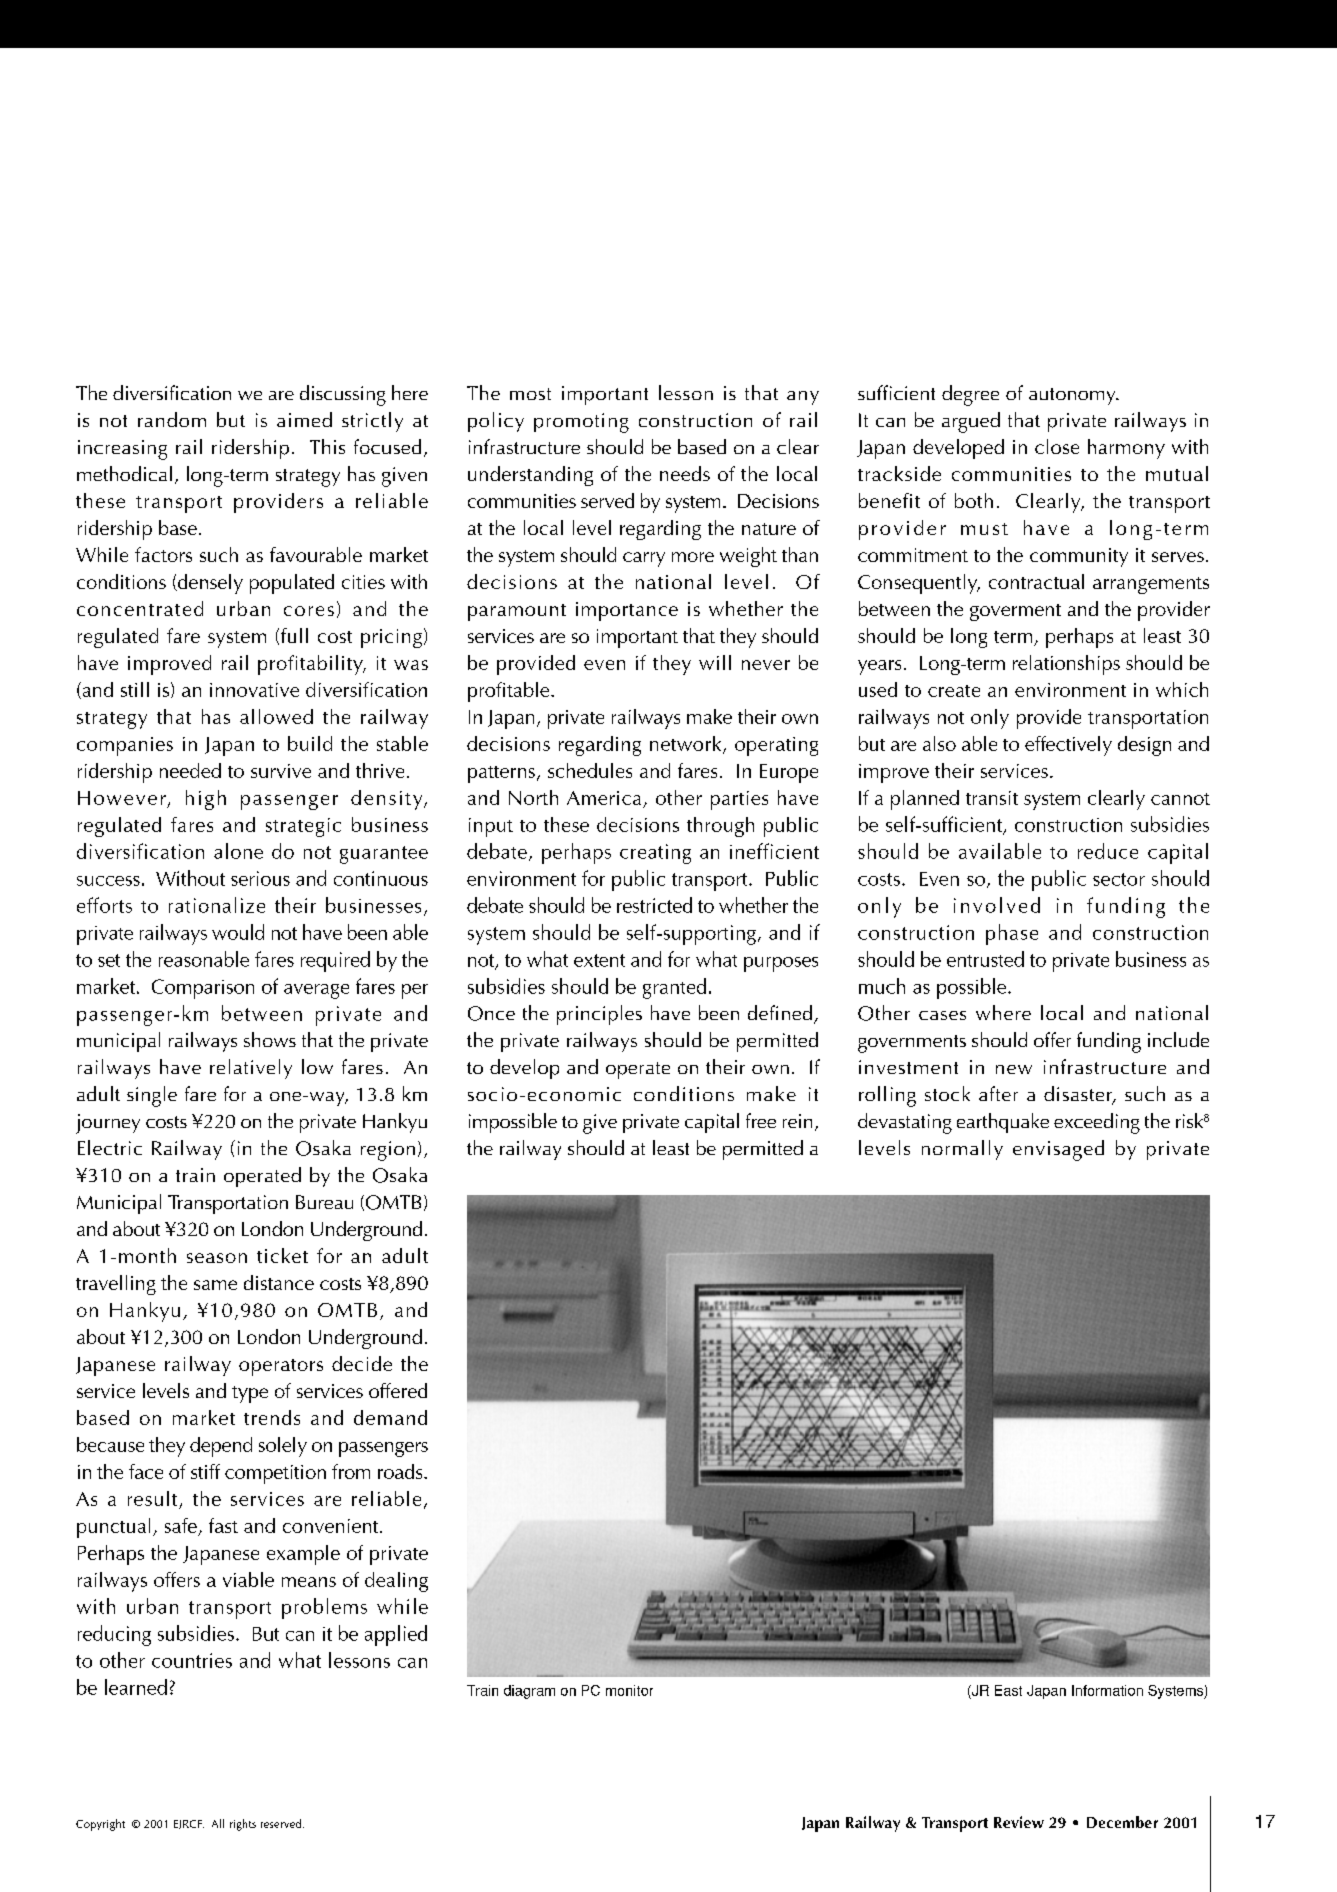  Describe the element at coordinates (629, 1690) in the screenshot. I see `monitor` at that location.
